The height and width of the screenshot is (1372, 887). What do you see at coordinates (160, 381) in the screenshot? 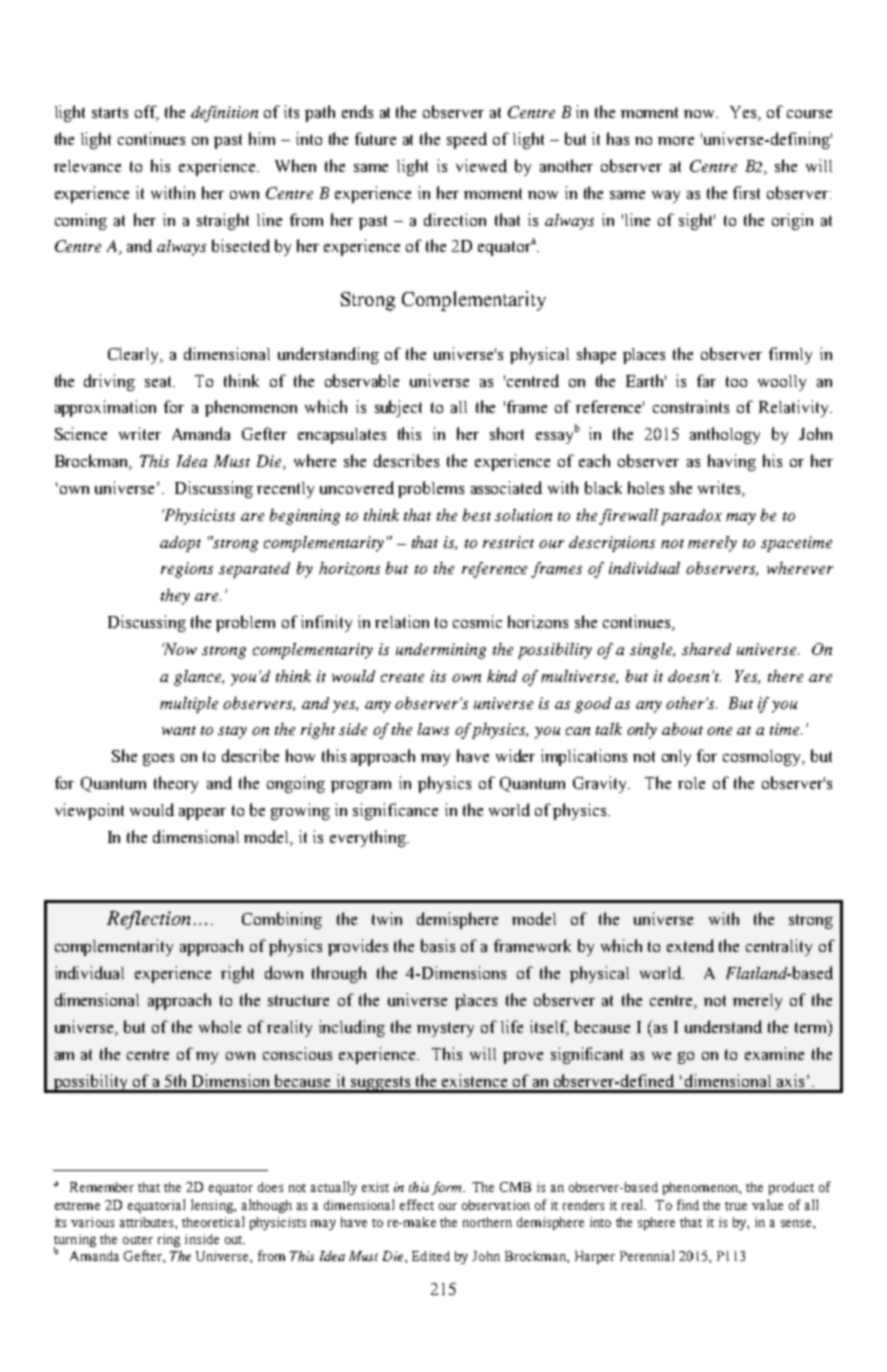
I see `seat` at bounding box center [160, 381].
